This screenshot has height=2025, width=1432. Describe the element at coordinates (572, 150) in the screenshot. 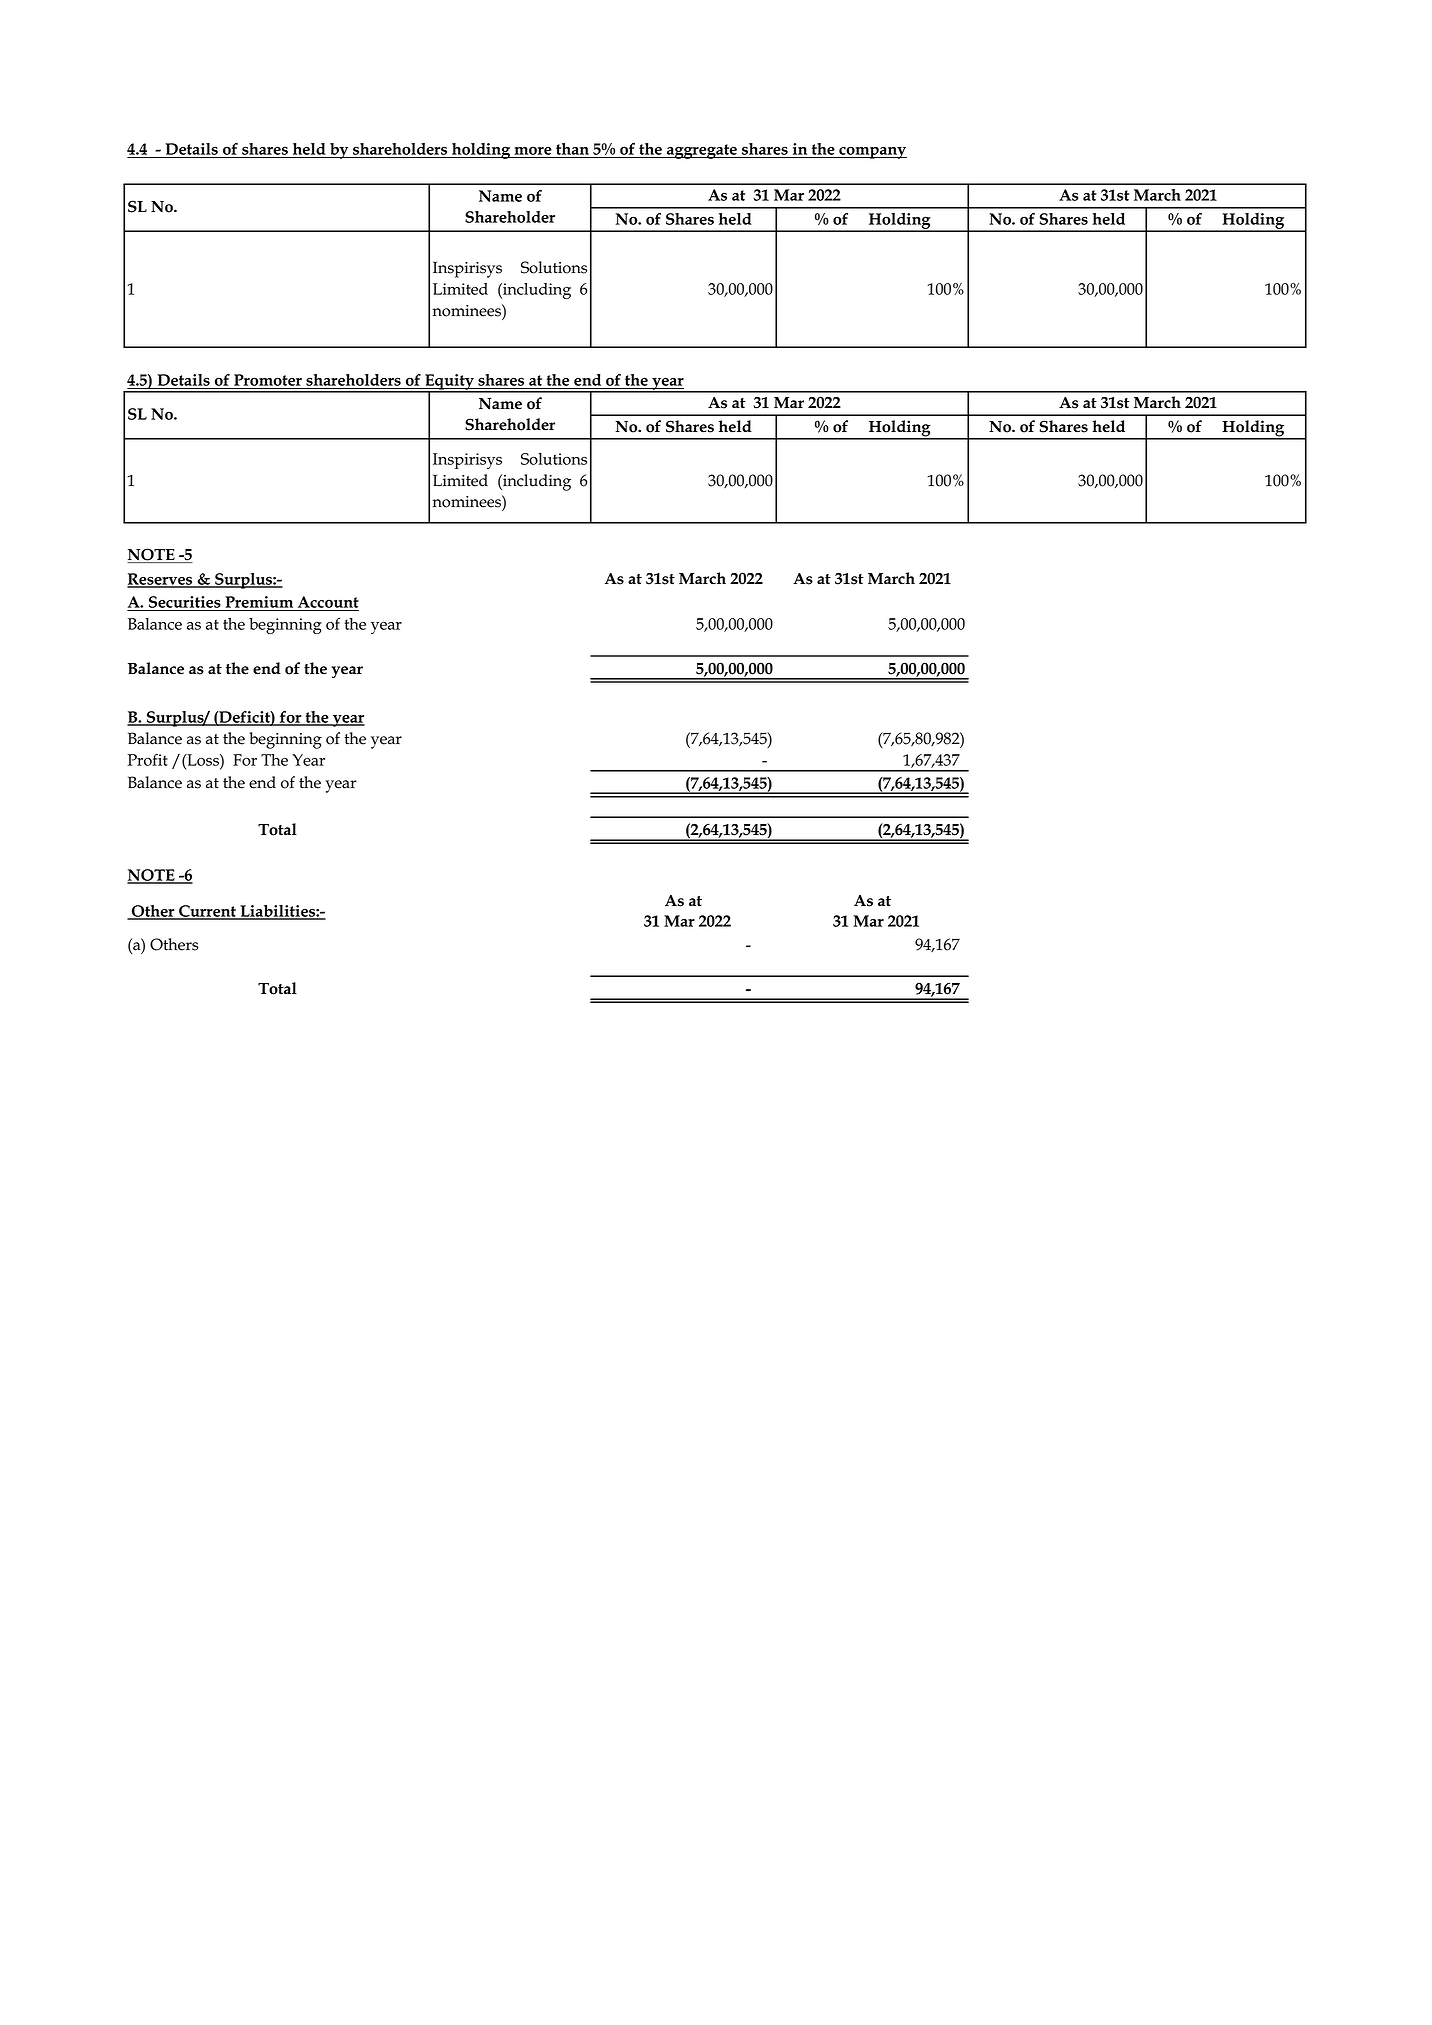

I see `than` at that location.
